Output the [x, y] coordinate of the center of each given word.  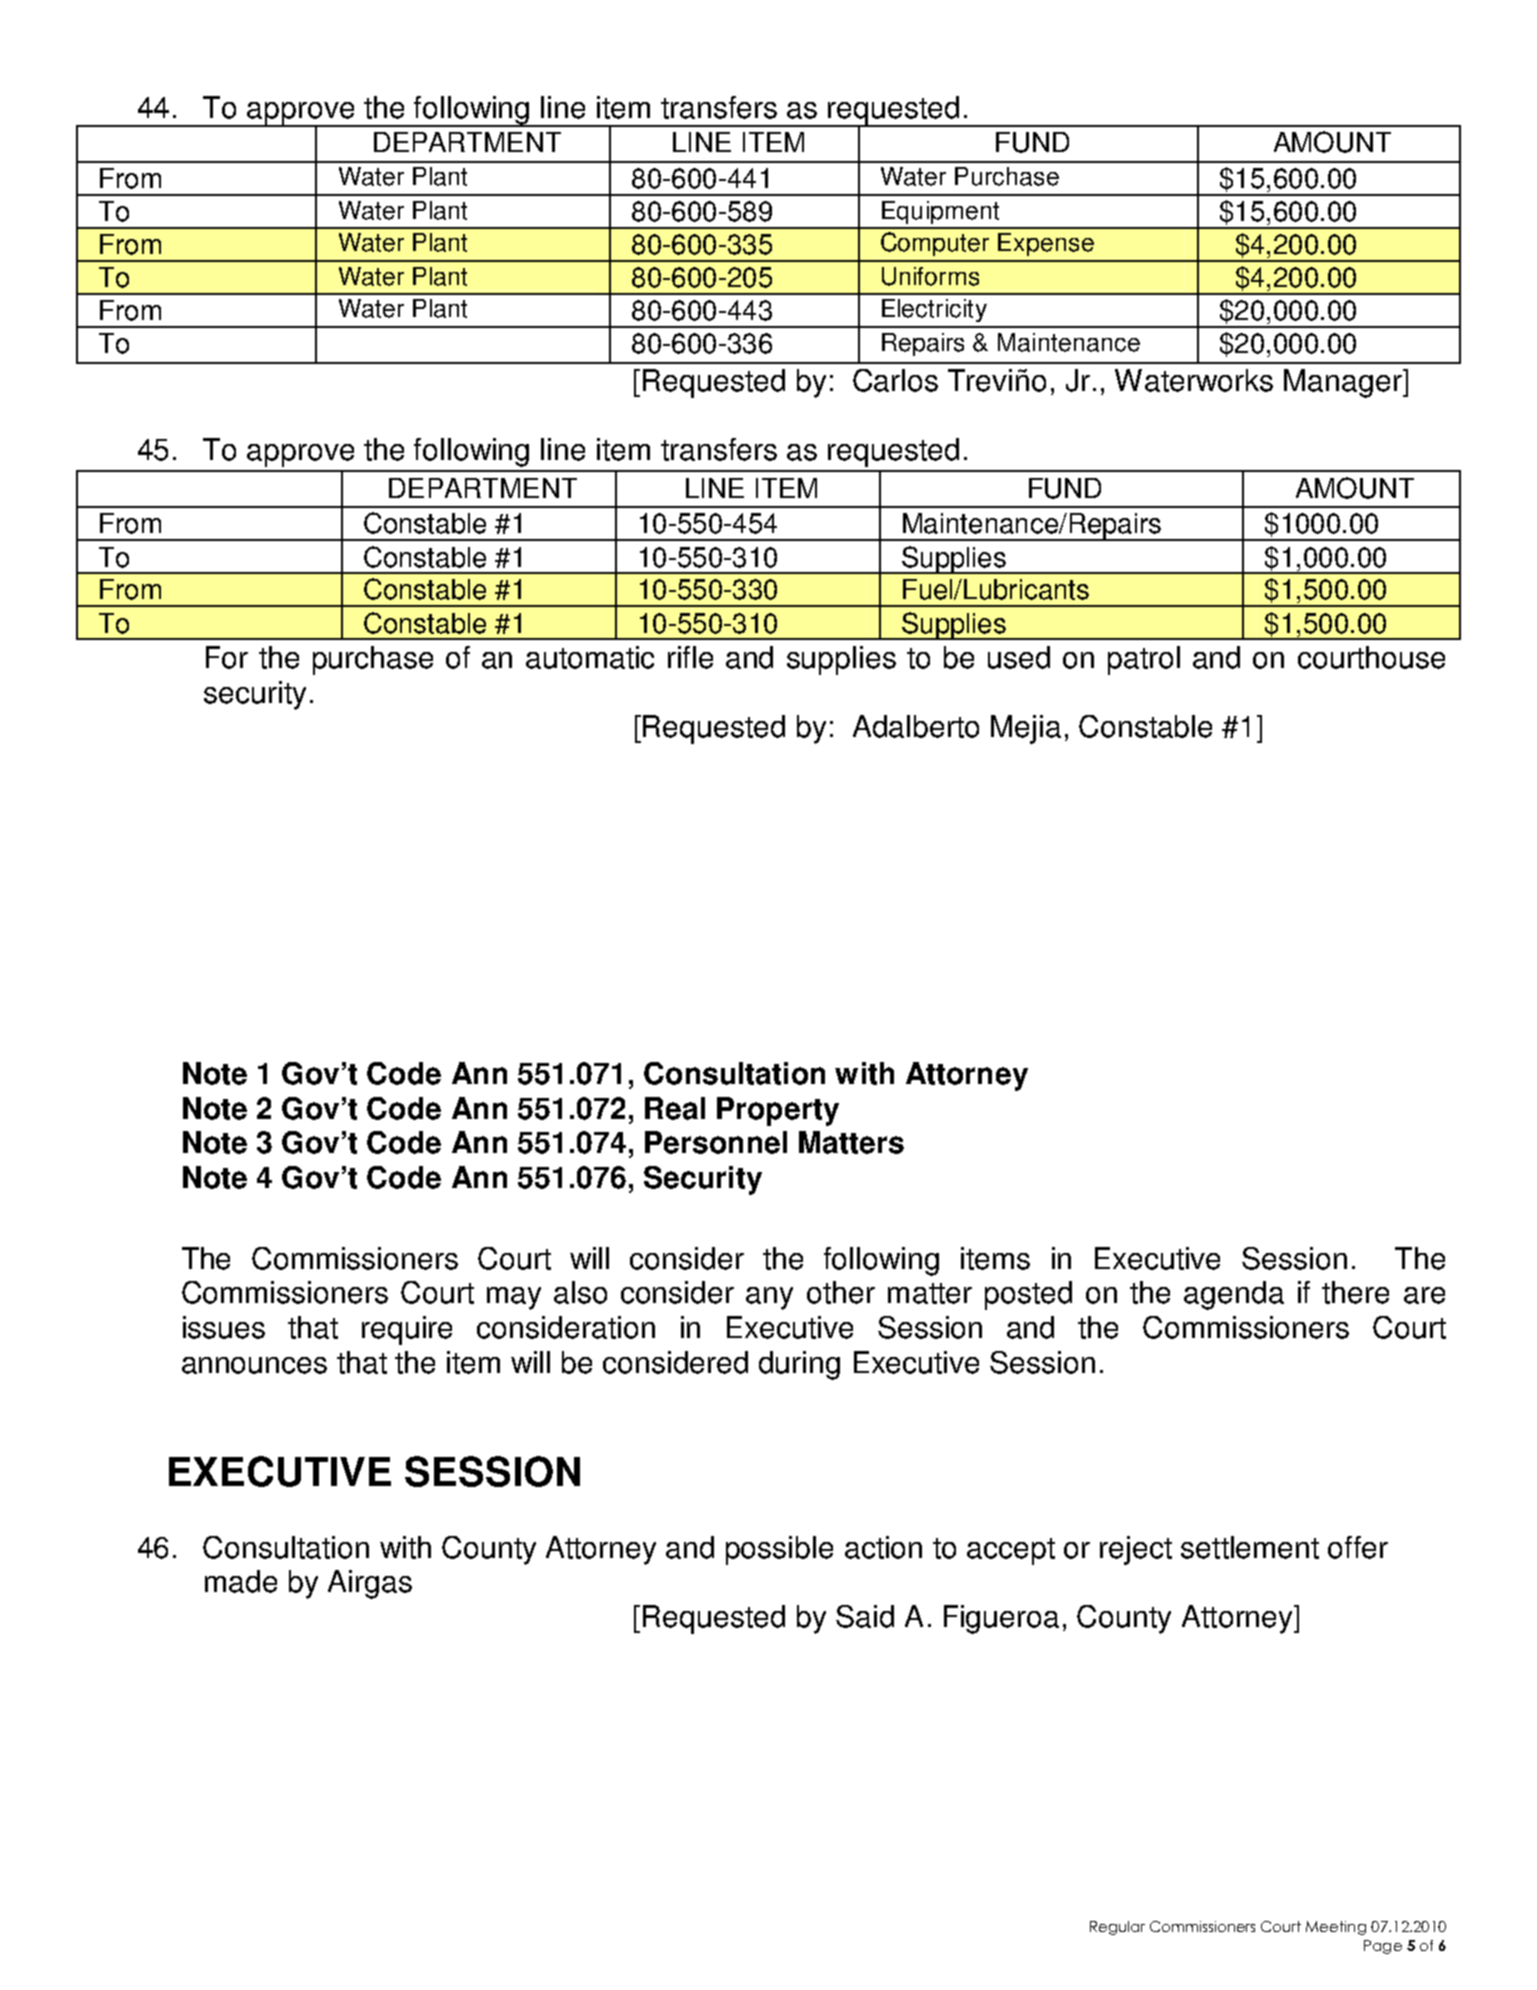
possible [779, 1550]
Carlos [895, 380]
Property [778, 1111]
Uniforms [930, 276]
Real [675, 1108]
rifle [690, 657]
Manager [1344, 383]
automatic [590, 657]
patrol [1144, 660]
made [241, 1581]
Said [865, 1616]
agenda [1234, 1295]
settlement [1250, 1547]
